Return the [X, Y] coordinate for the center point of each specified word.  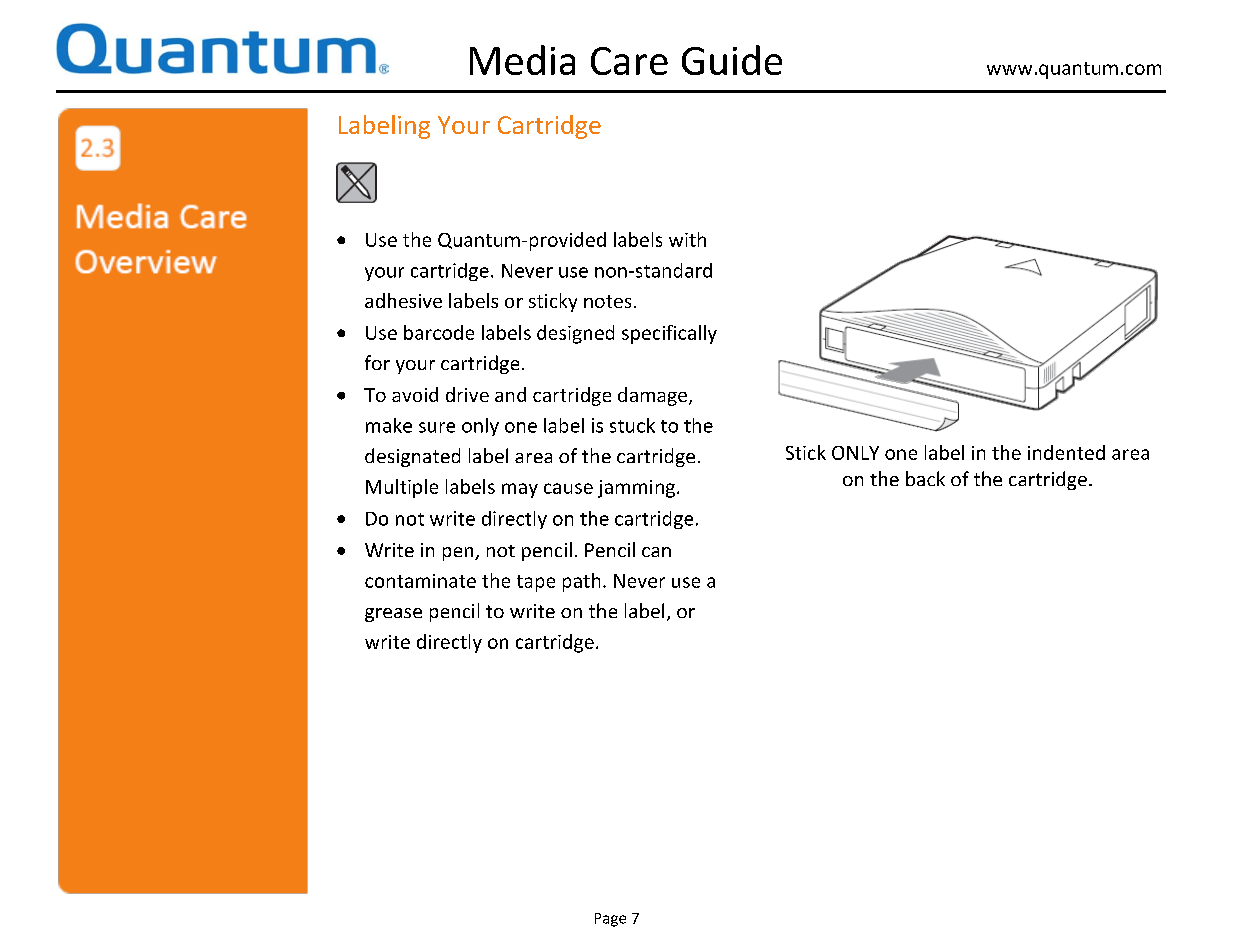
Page [610, 920]
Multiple [402, 488]
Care [629, 61]
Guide [732, 60]
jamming [636, 489]
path [581, 582]
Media [522, 60]
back [925, 478]
